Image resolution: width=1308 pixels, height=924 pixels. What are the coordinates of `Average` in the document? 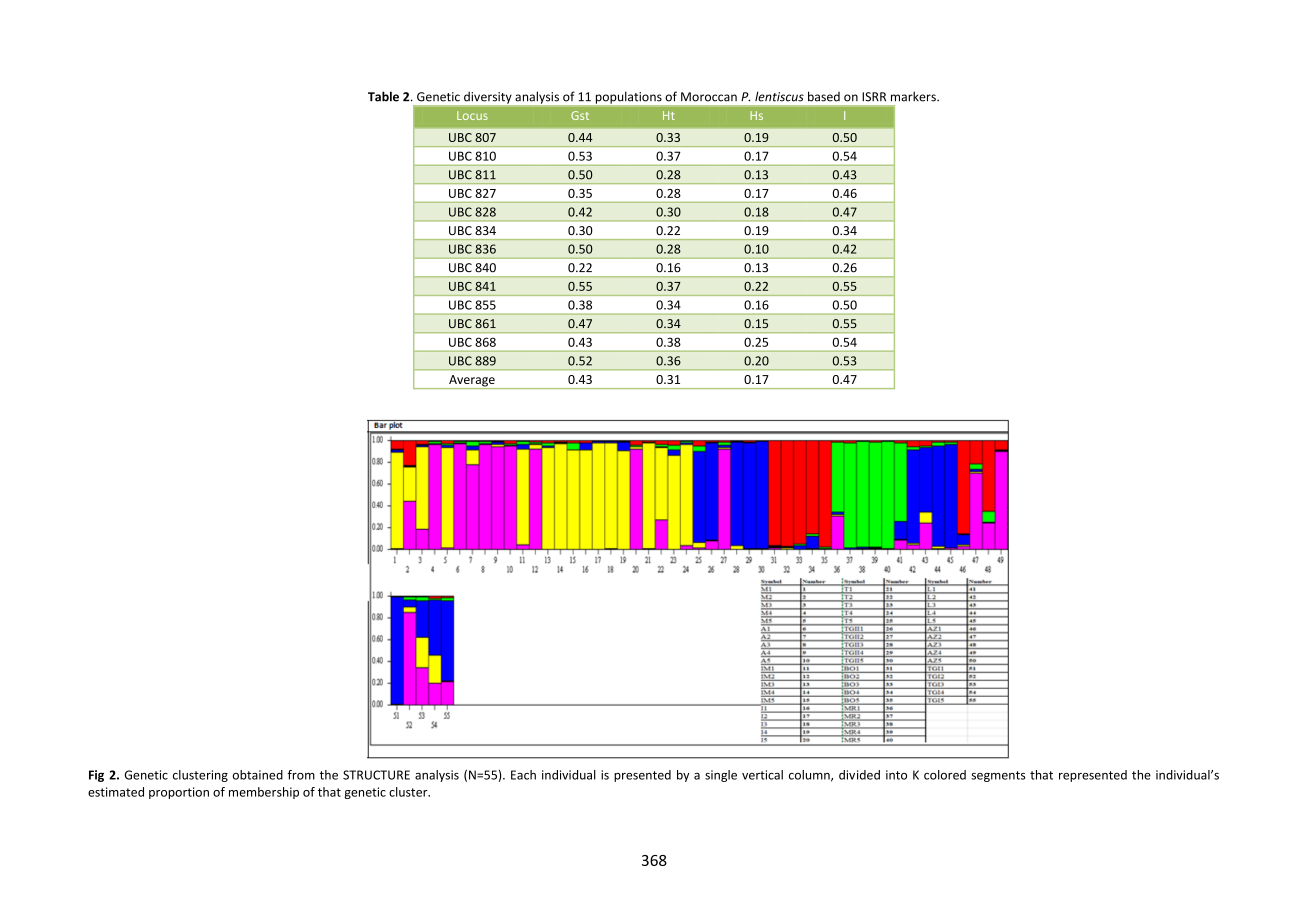 It's located at (472, 382).
